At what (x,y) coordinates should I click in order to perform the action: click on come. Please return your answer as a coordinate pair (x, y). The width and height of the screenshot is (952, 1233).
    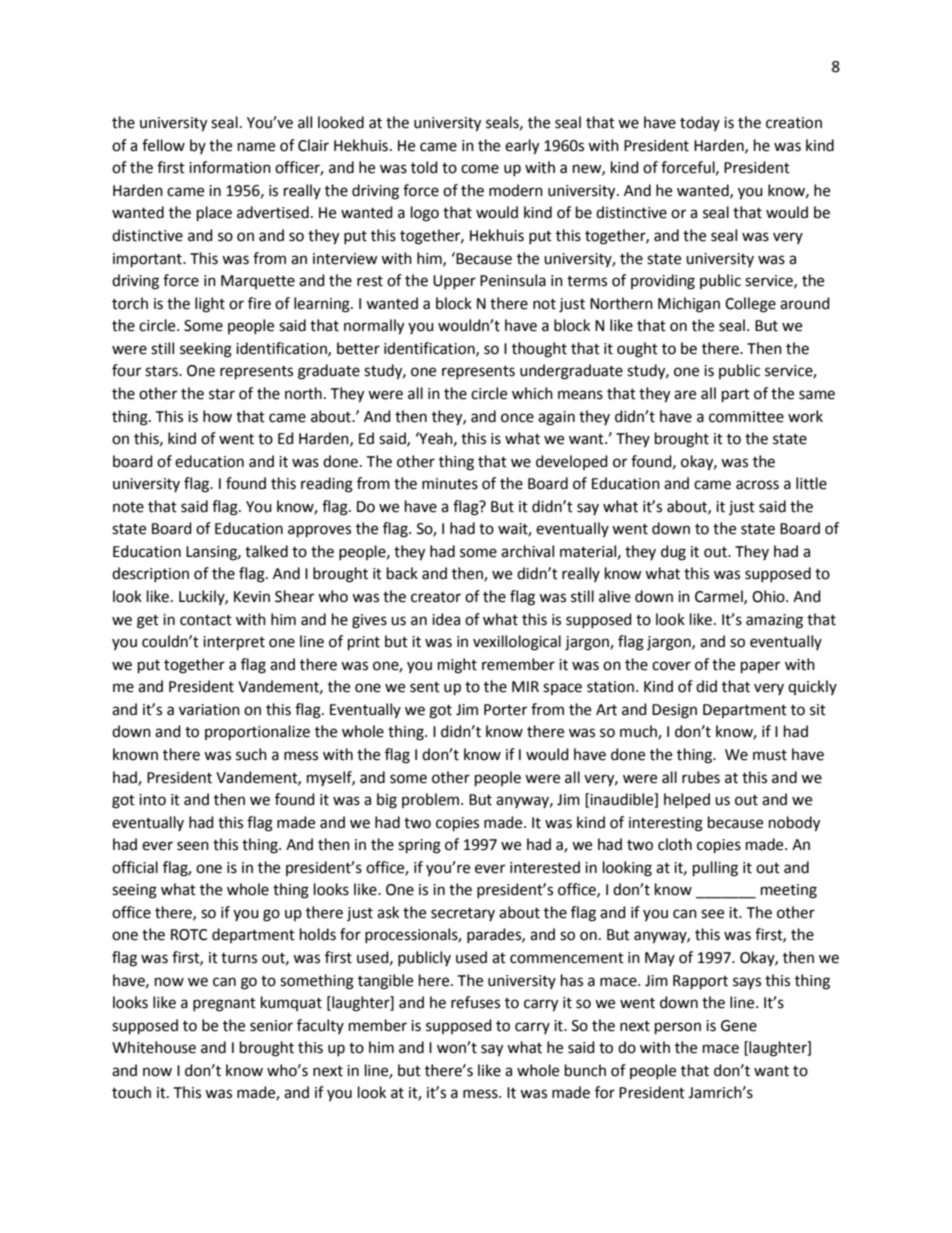
    Looking at the image, I should click on (480, 169).
